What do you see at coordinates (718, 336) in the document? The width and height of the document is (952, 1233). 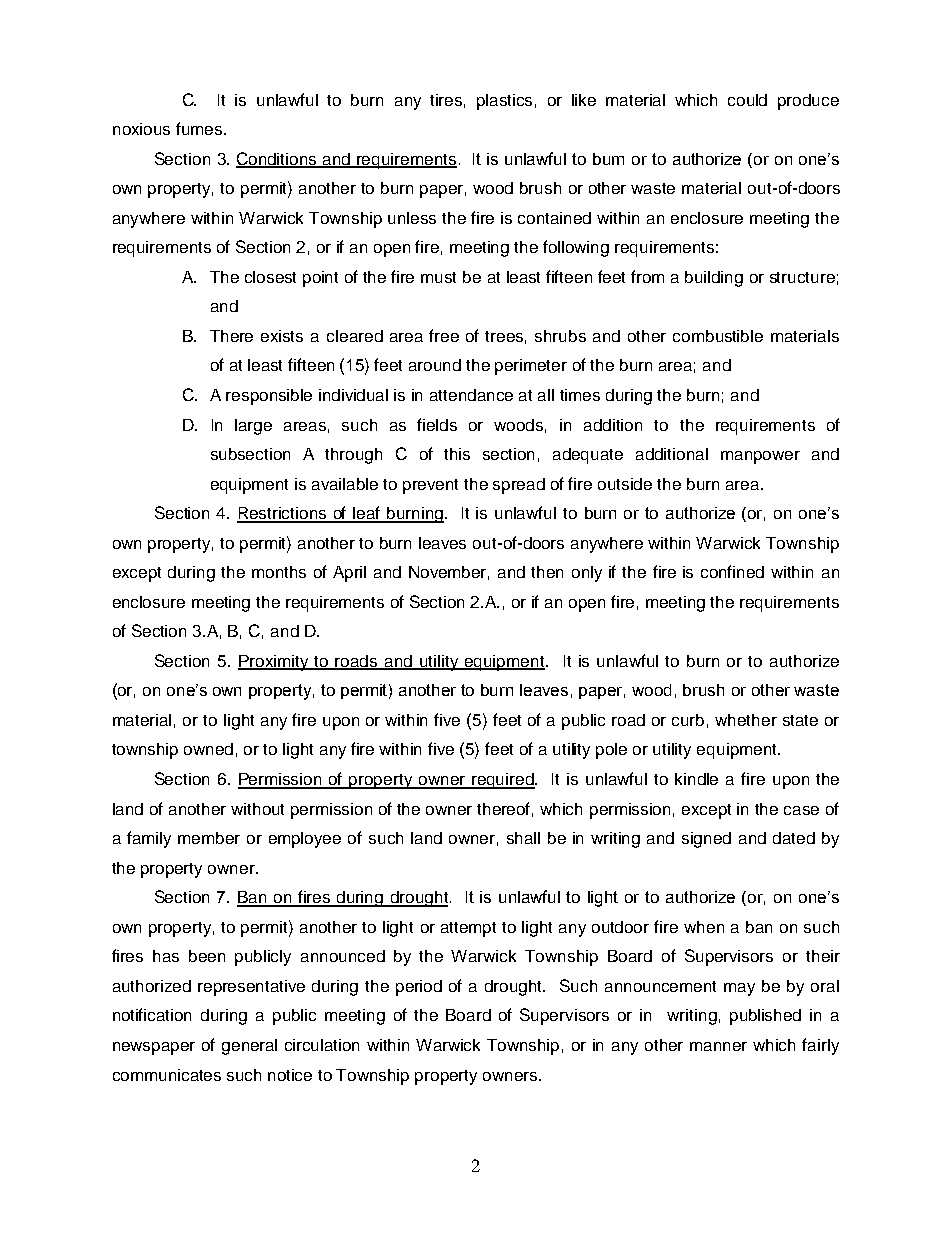 I see `combustible` at bounding box center [718, 336].
